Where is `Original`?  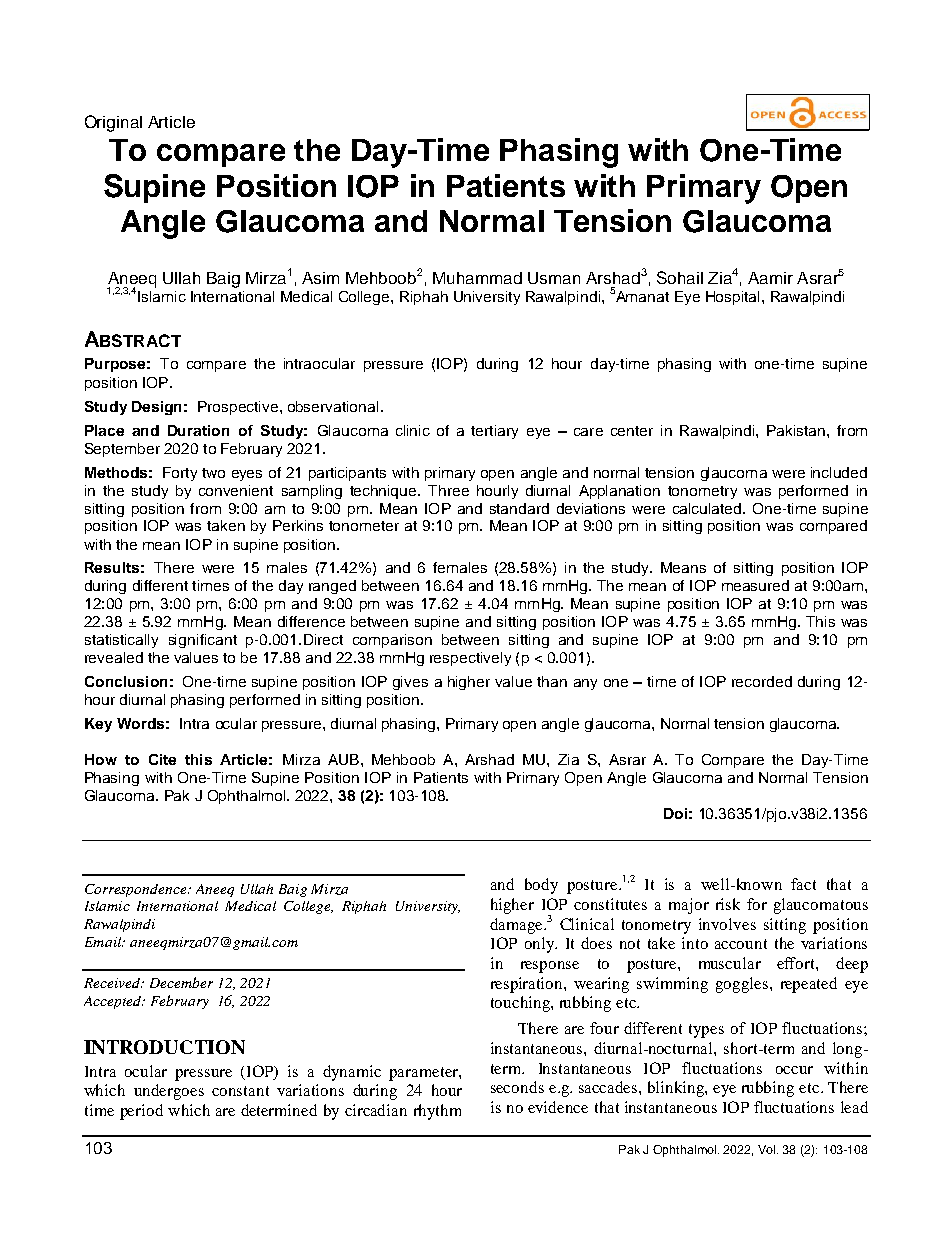 Original is located at coordinates (113, 123).
